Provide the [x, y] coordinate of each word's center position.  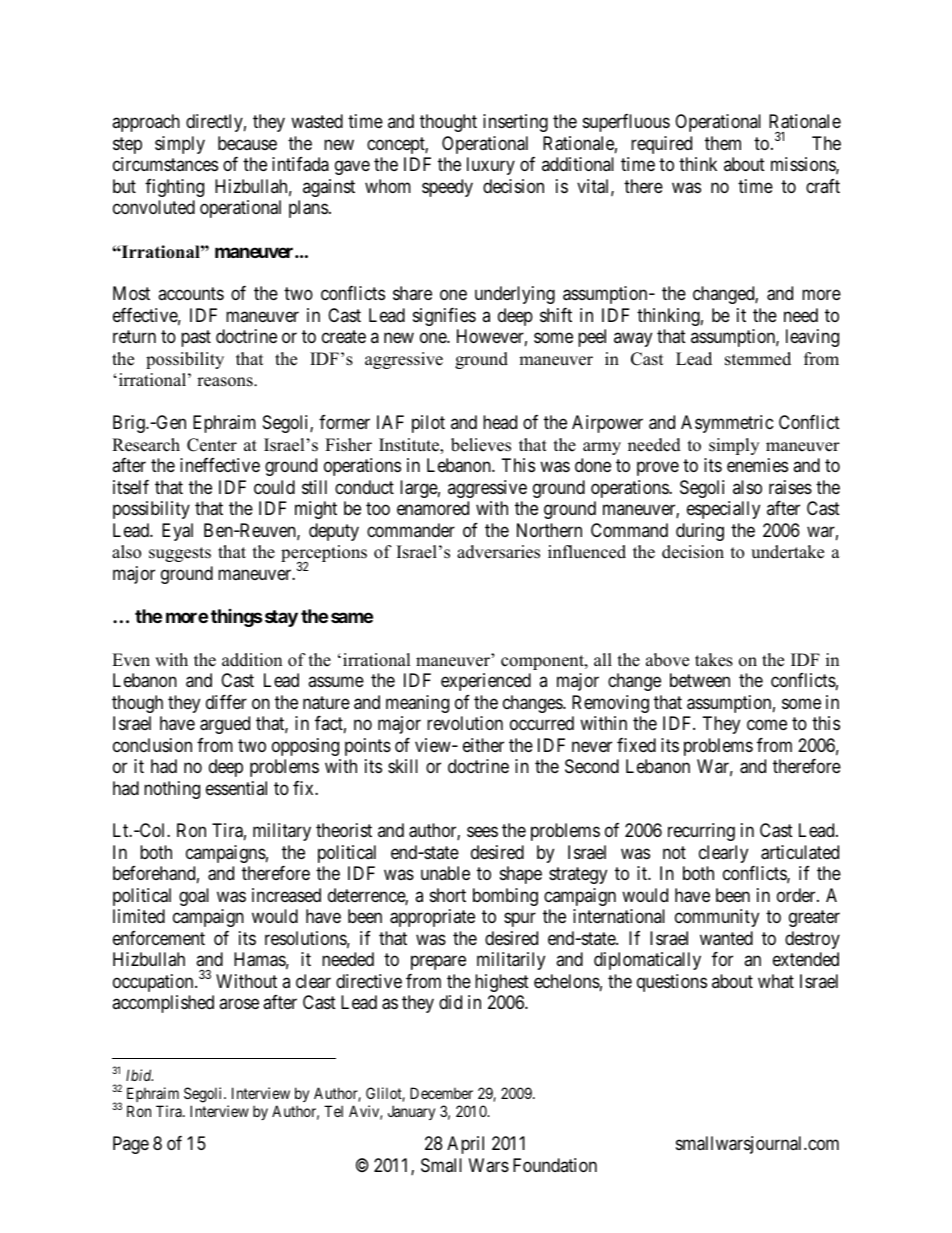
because [247, 143]
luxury [491, 166]
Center [212, 445]
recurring [701, 832]
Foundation [555, 1165]
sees [482, 832]
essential [236, 788]
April [465, 1145]
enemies [757, 465]
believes [481, 445]
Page [131, 1145]
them [723, 143]
